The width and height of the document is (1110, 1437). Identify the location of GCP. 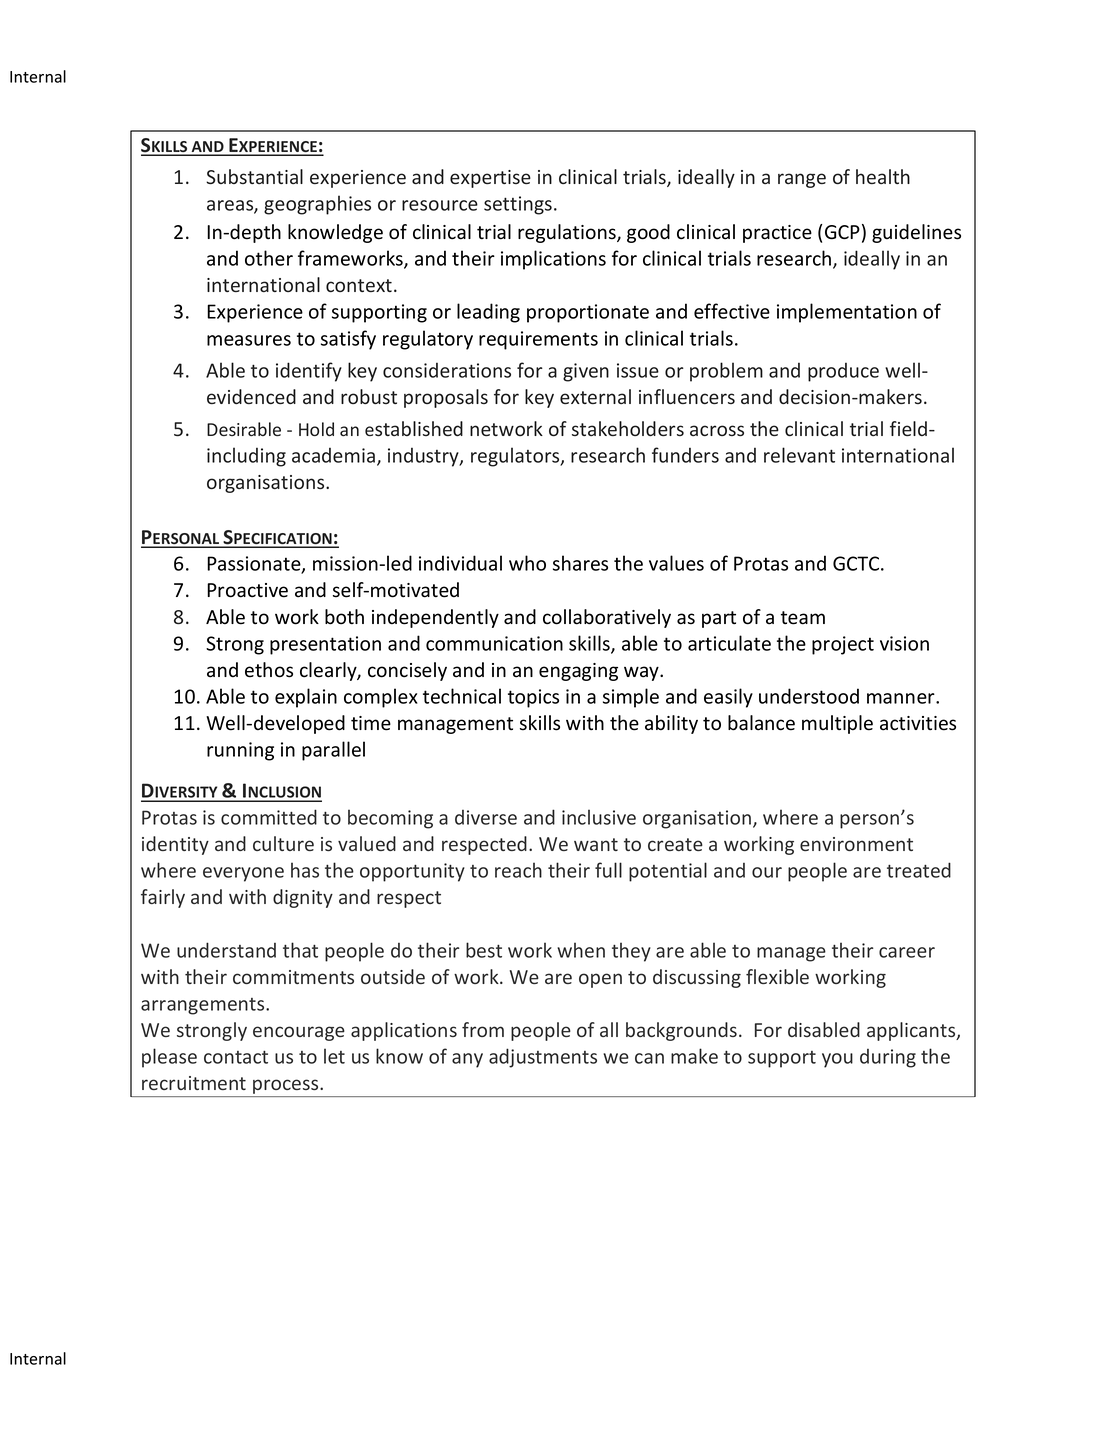
(842, 232).
